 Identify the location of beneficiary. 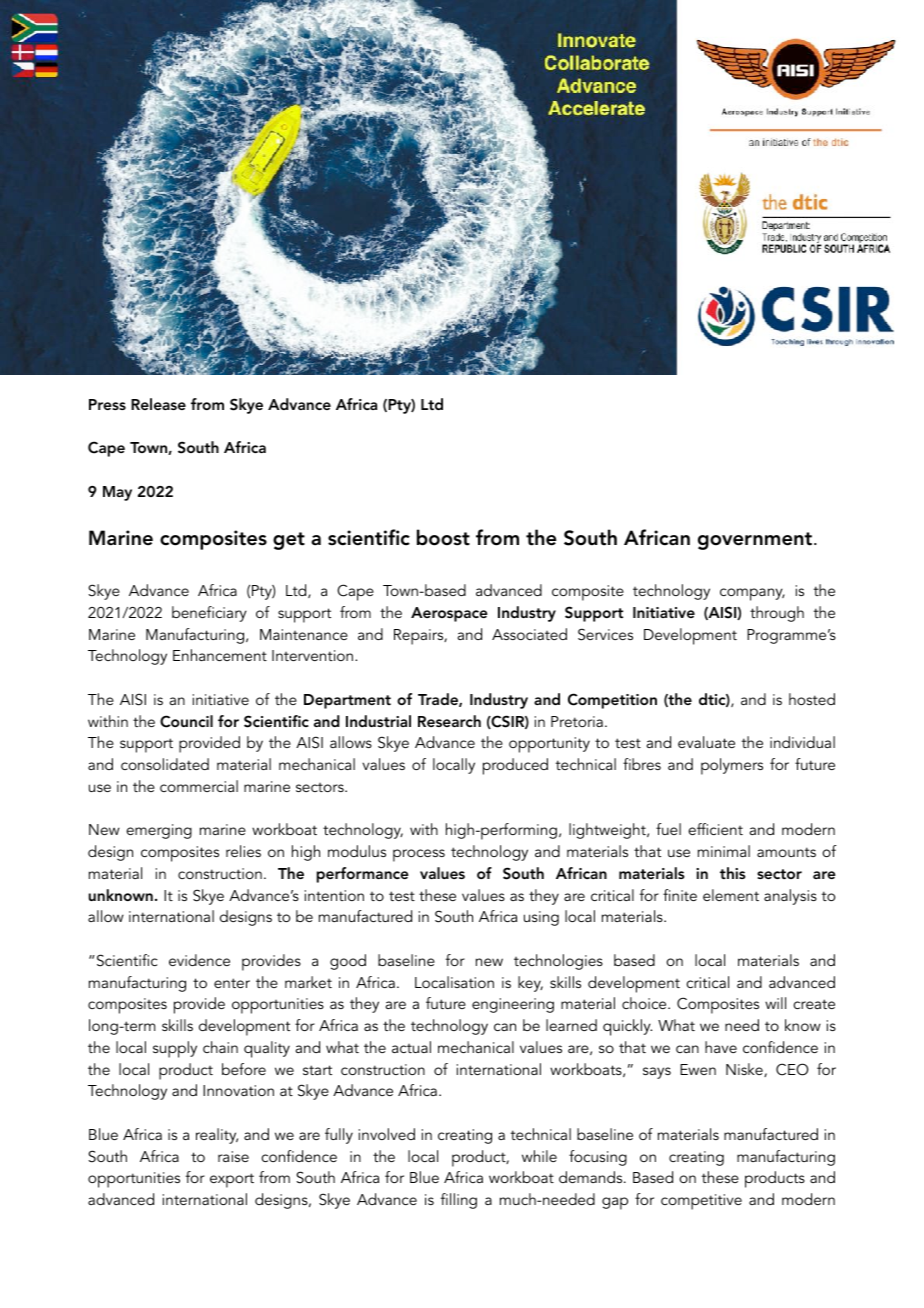
(209, 614).
